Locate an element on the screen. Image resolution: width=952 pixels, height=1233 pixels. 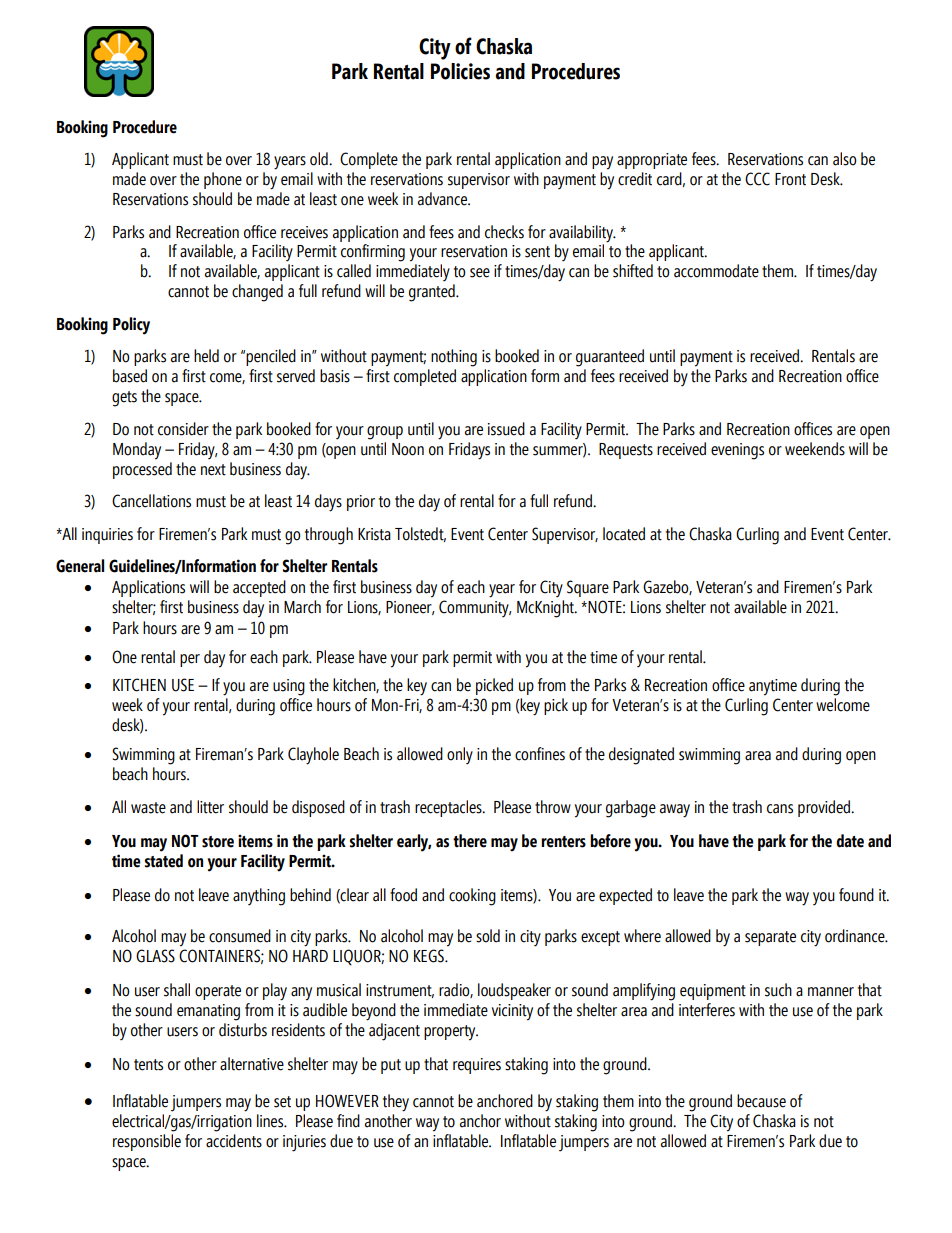
cans is located at coordinates (780, 809).
